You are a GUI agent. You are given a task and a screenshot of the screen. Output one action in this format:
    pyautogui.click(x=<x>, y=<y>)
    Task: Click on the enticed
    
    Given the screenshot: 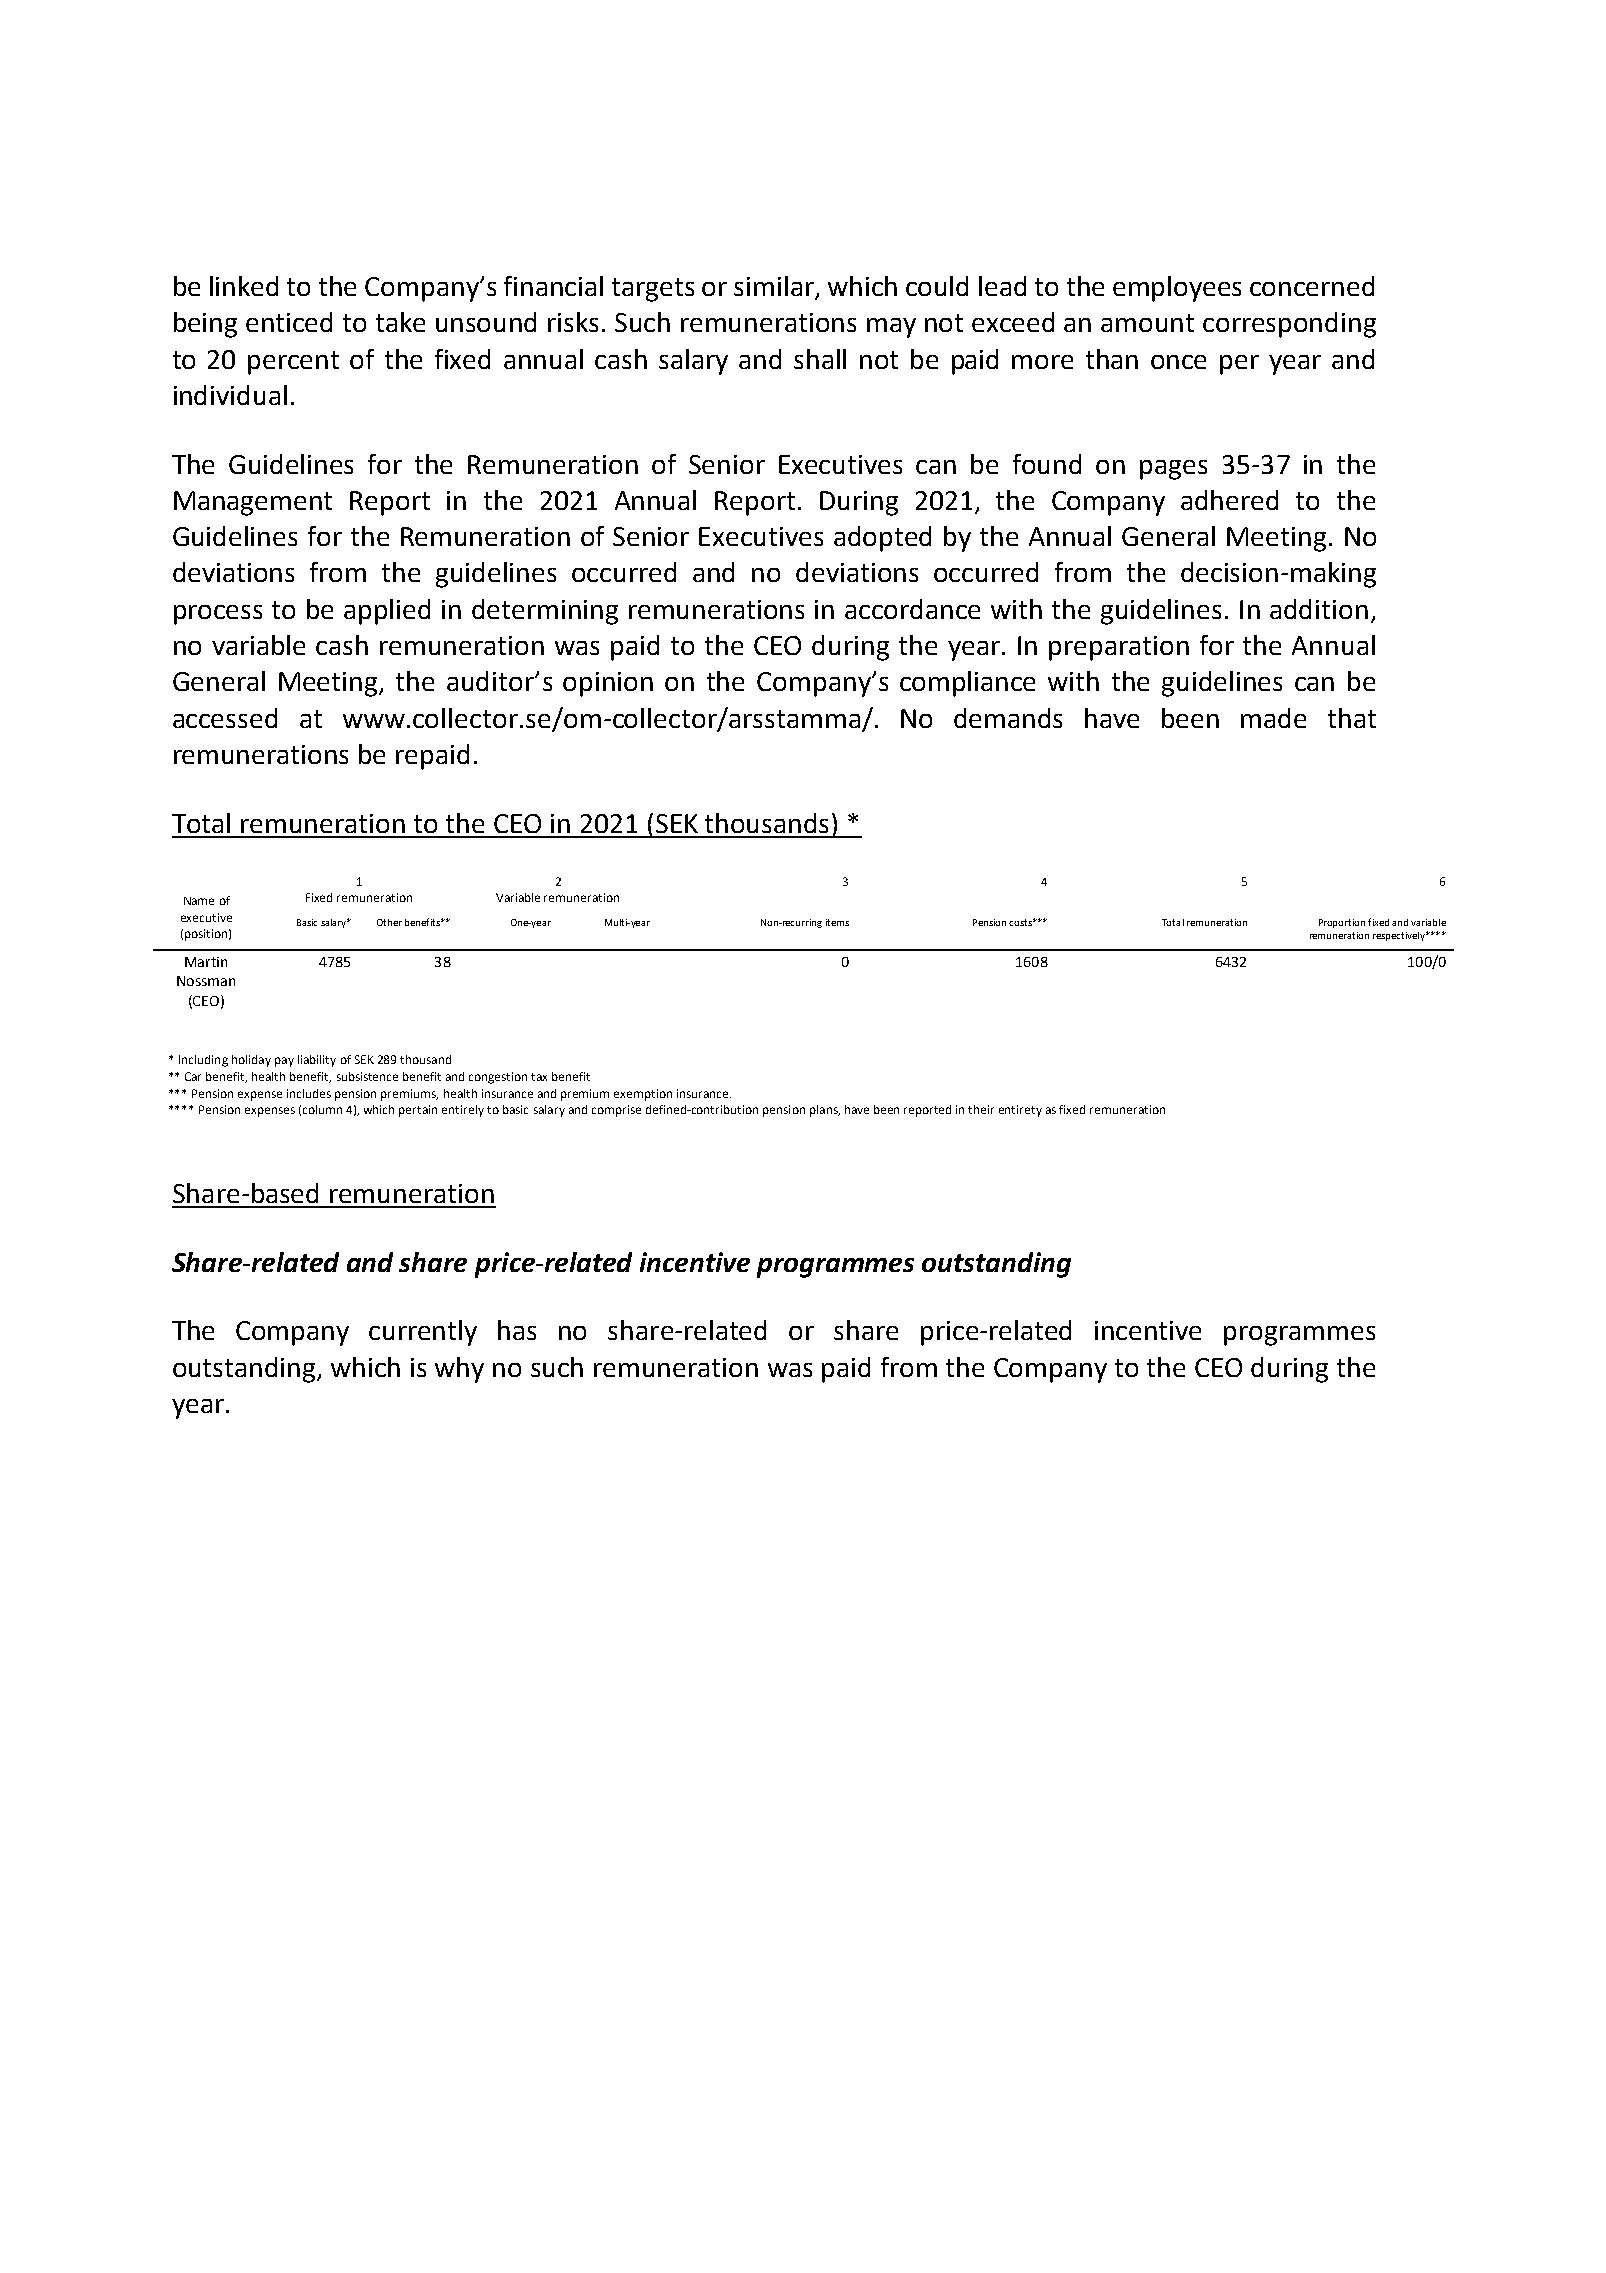 What is the action you would take?
    pyautogui.click(x=289, y=322)
